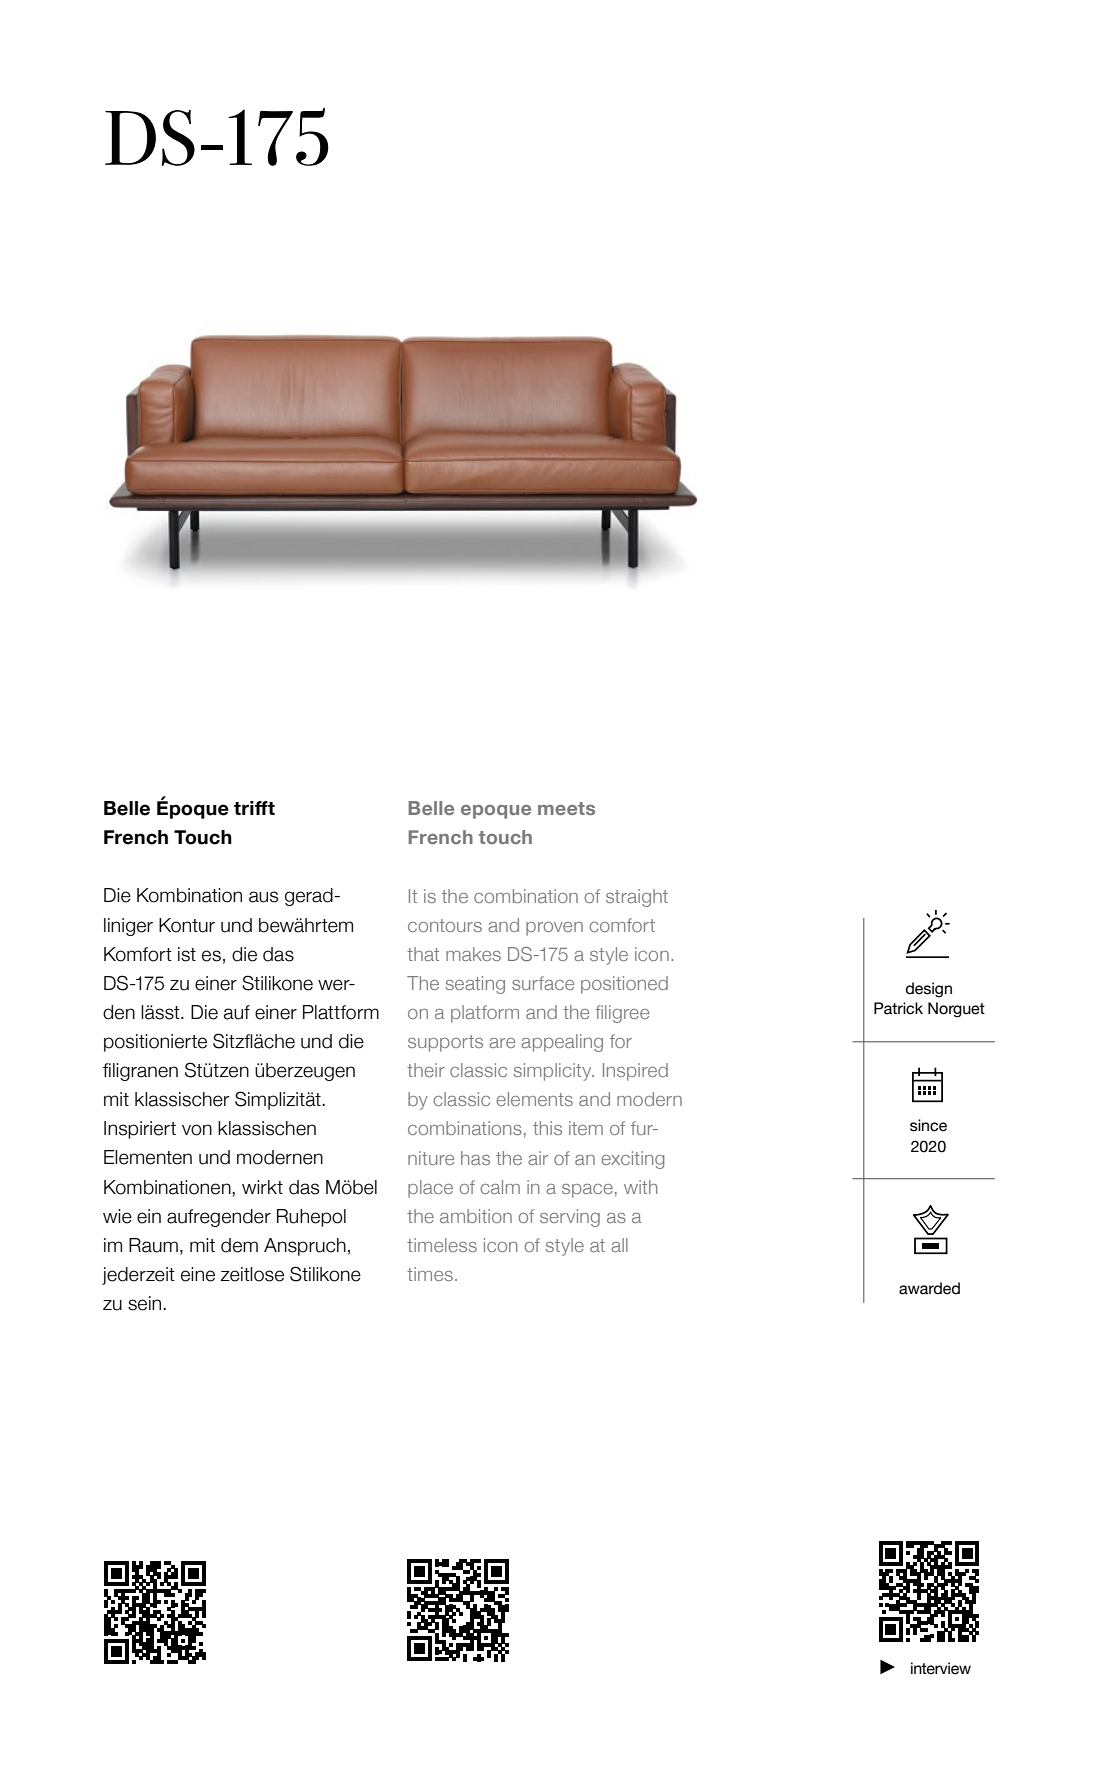 This image has width=1100, height=1779. Describe the element at coordinates (239, 1245) in the image. I see `dem` at that location.
